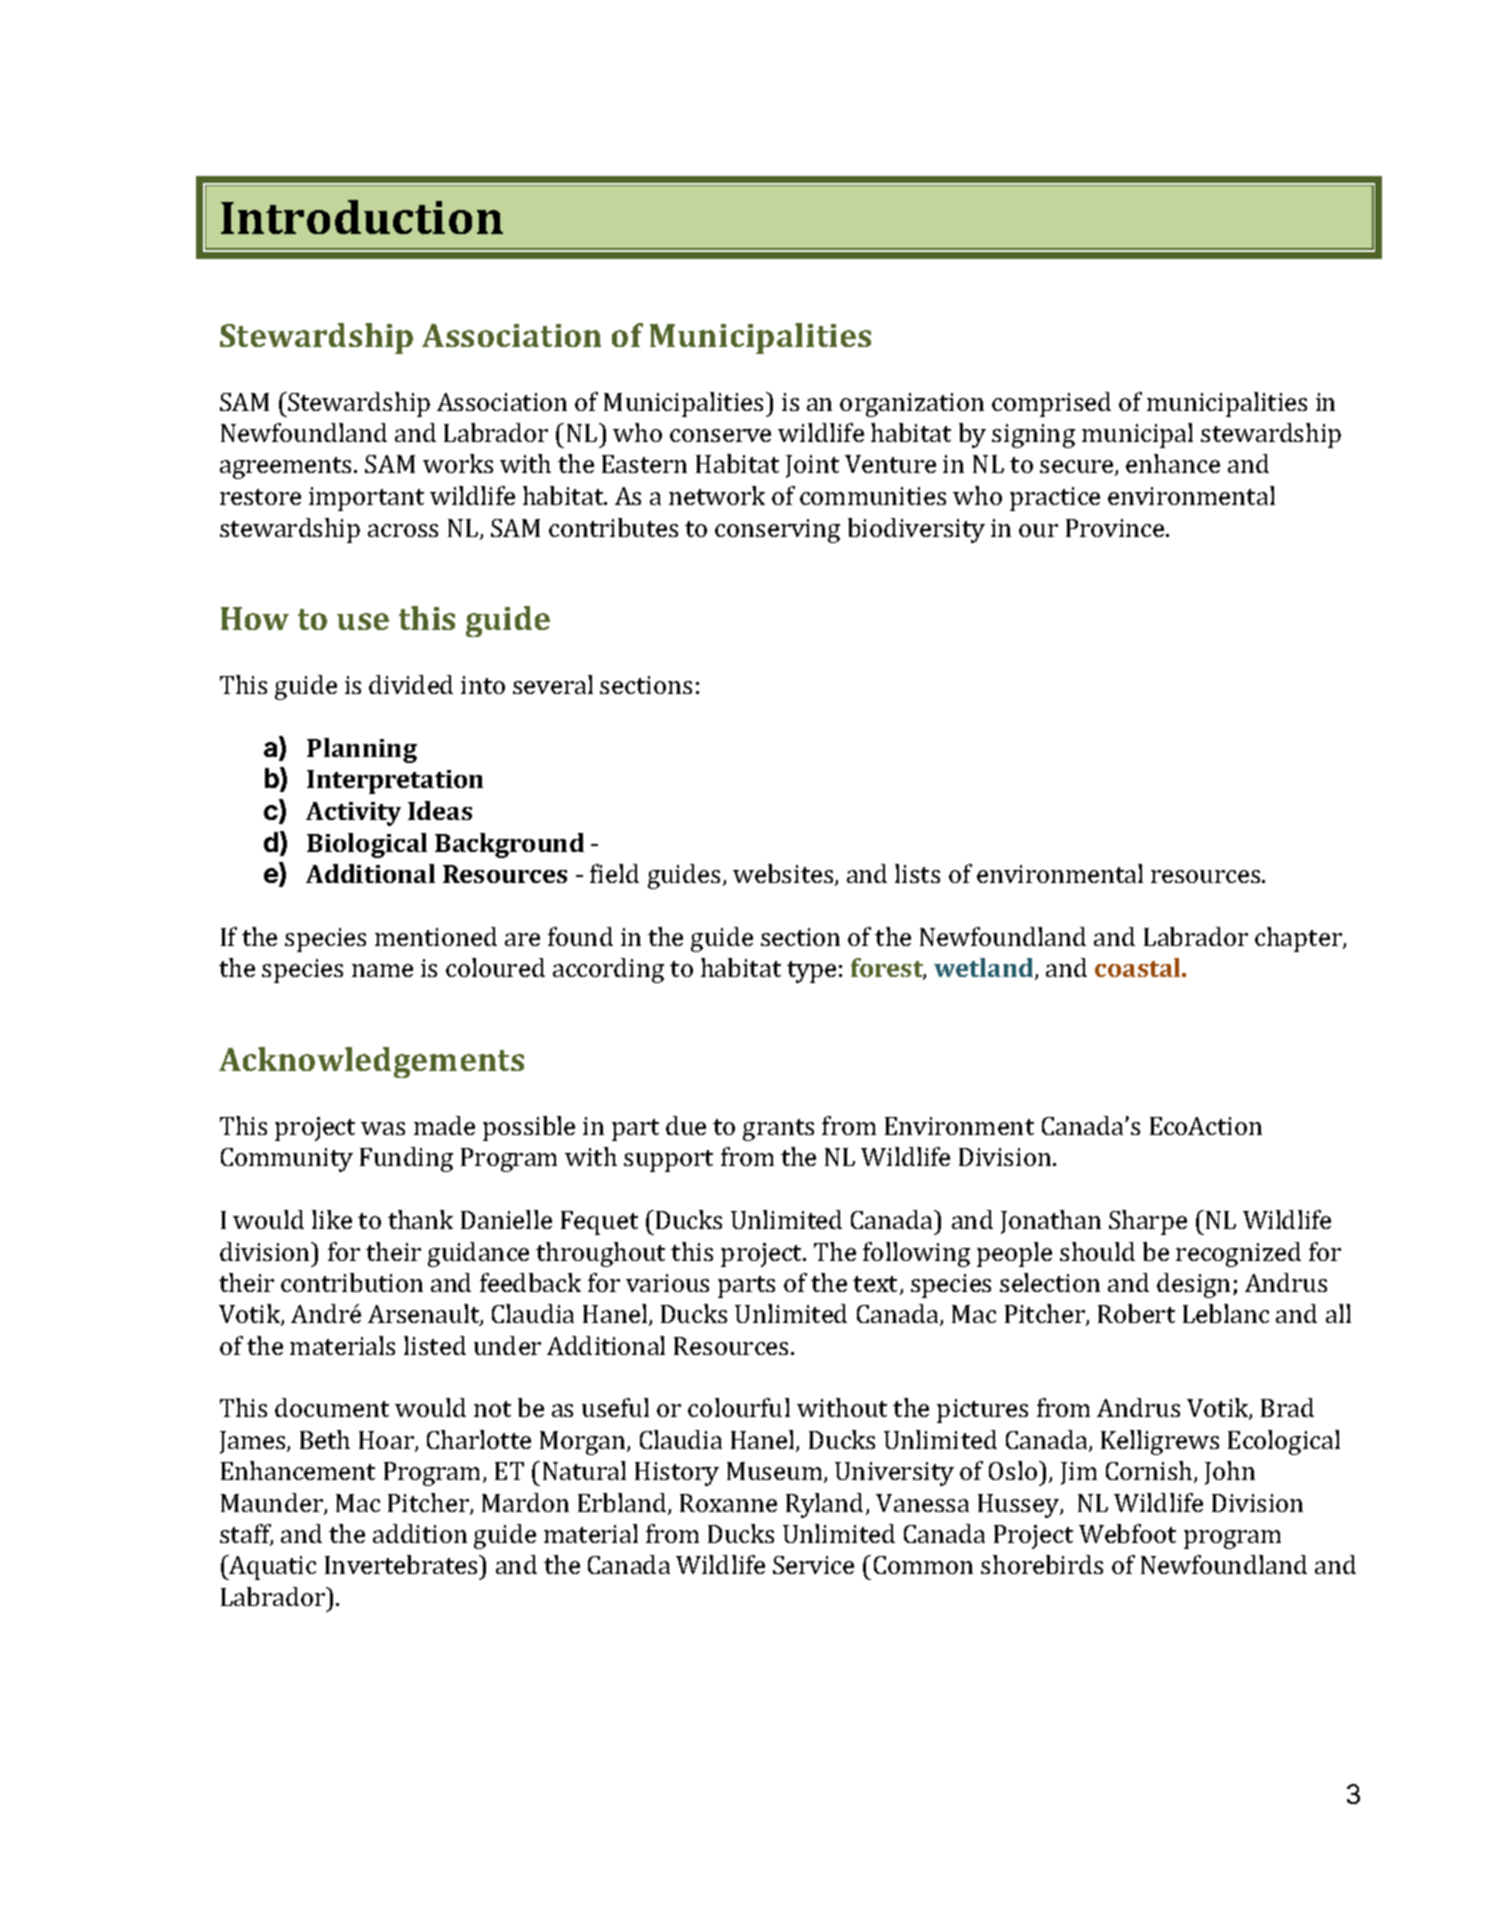 Image resolution: width=1490 pixels, height=1928 pixels. I want to click on websites, so click(784, 875).
